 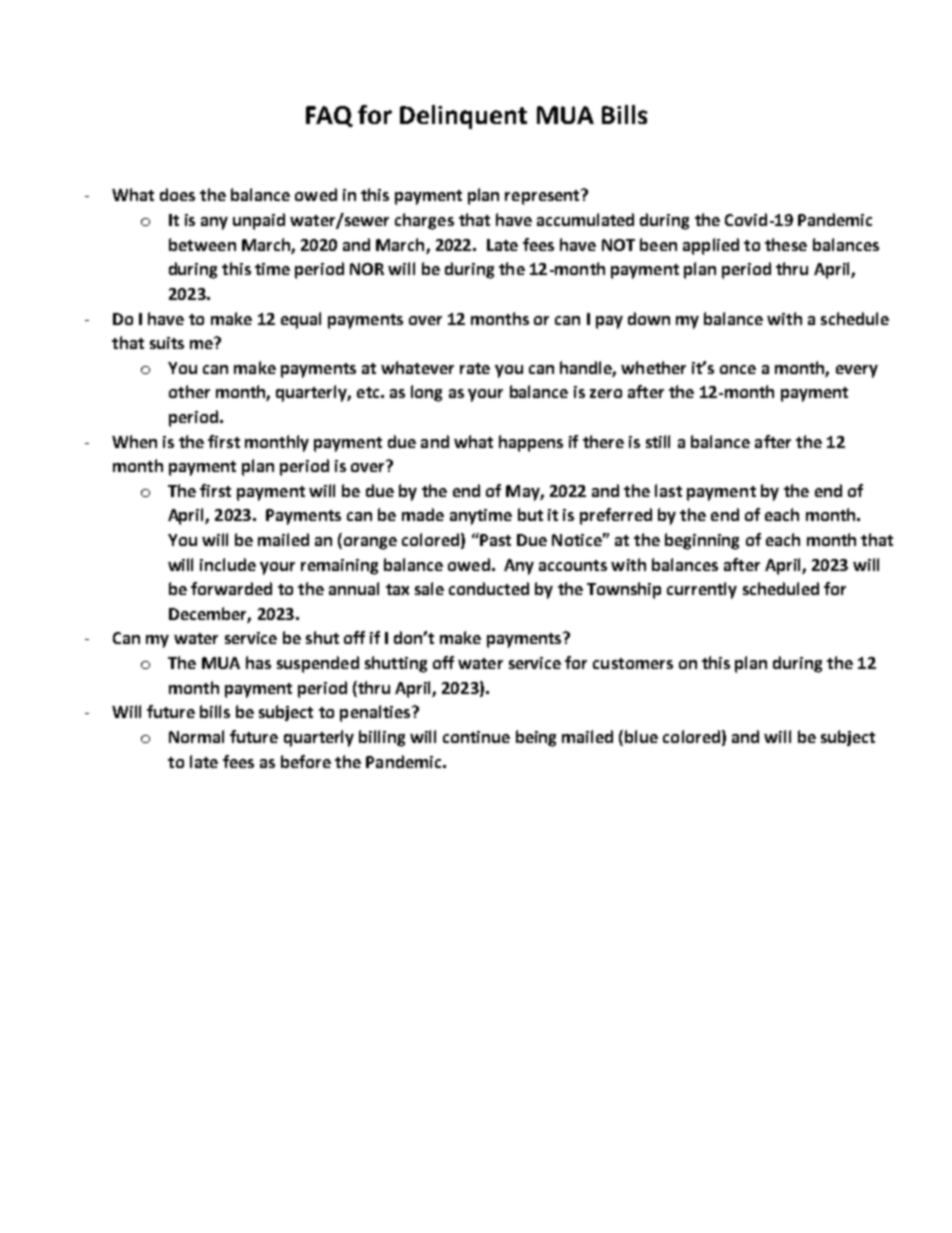 I want to click on include, so click(x=228, y=564).
